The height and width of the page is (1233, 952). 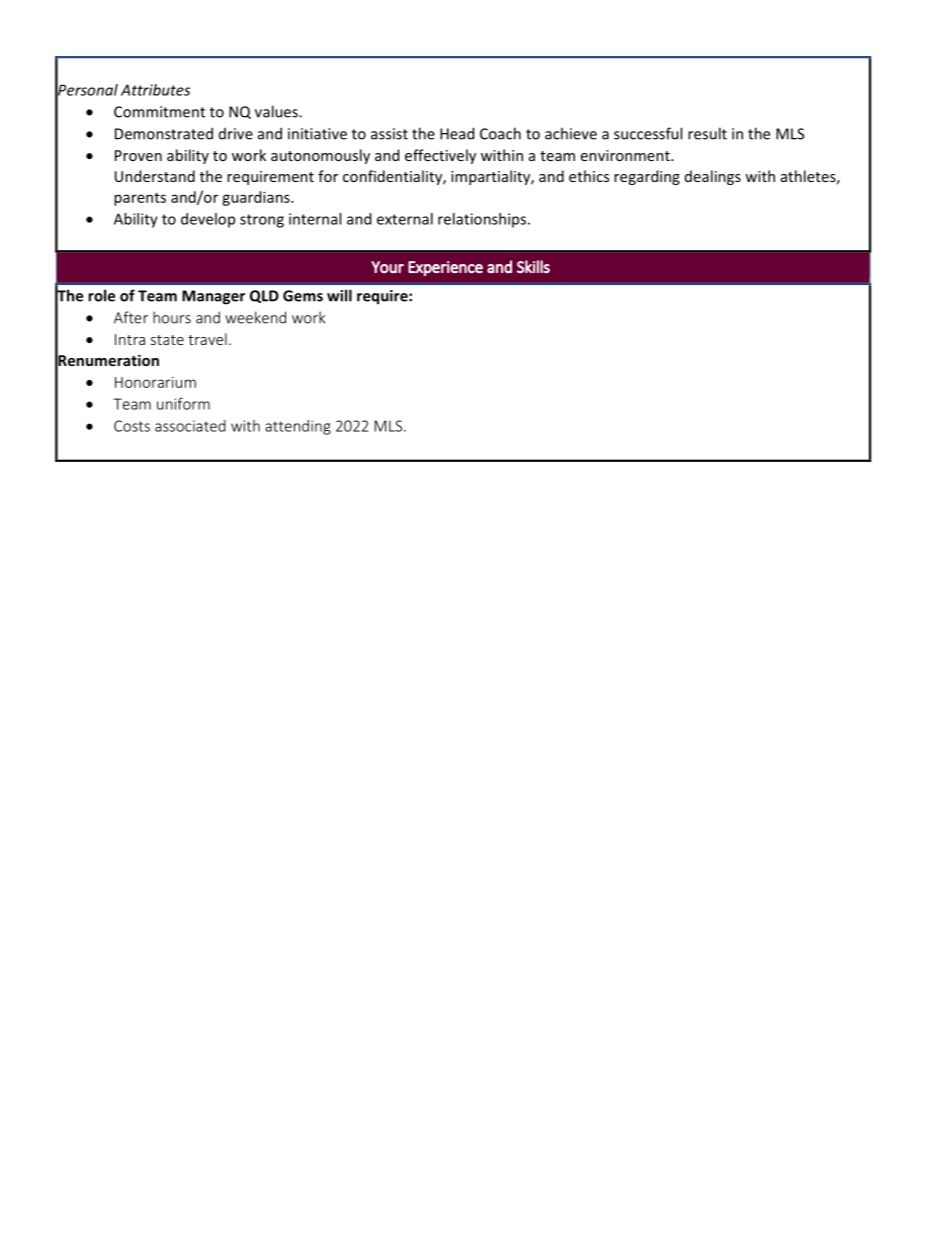 What do you see at coordinates (255, 317) in the page?
I see `weekend` at bounding box center [255, 317].
